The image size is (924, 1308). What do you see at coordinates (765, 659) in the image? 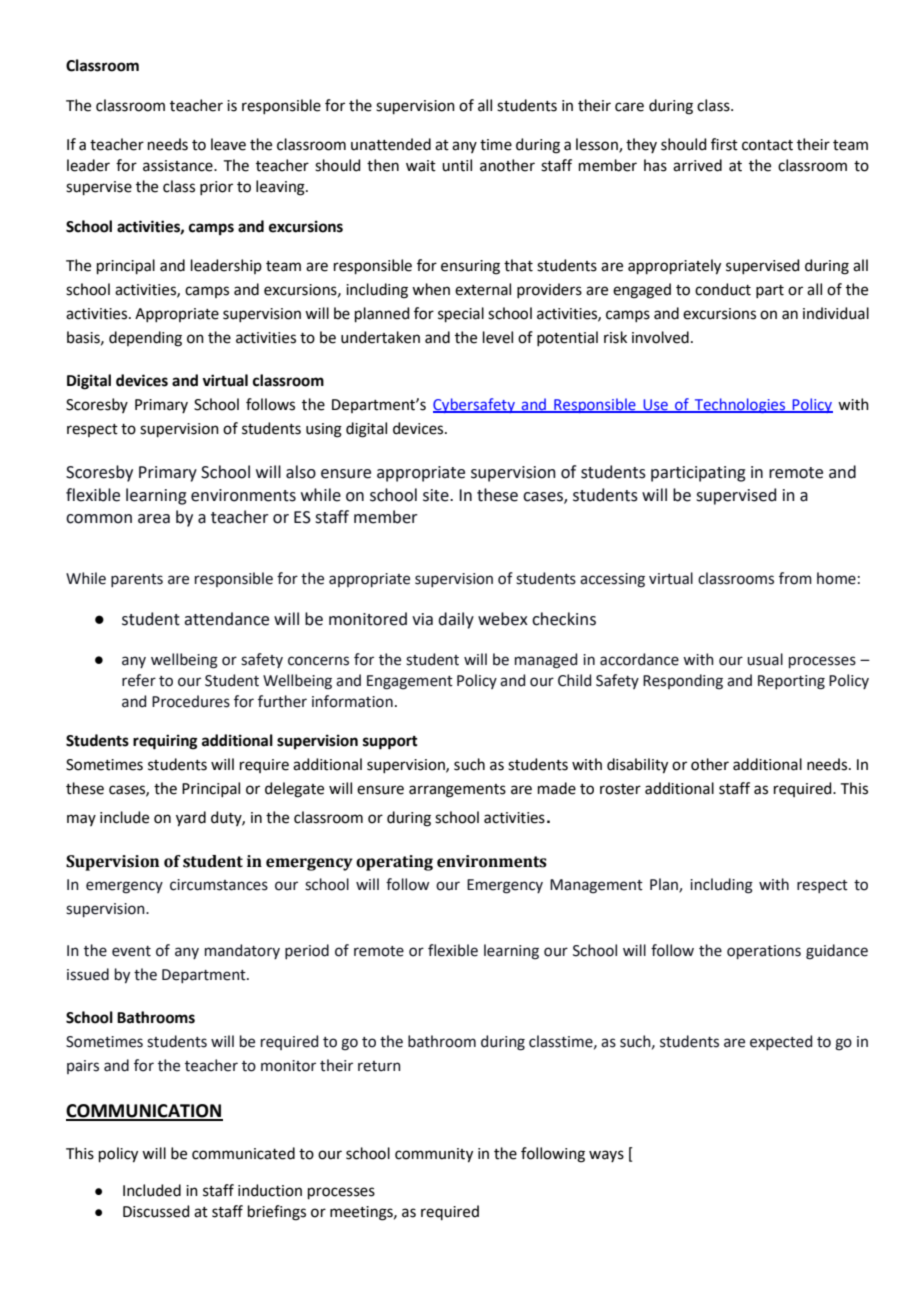
I see `usual` at bounding box center [765, 659].
